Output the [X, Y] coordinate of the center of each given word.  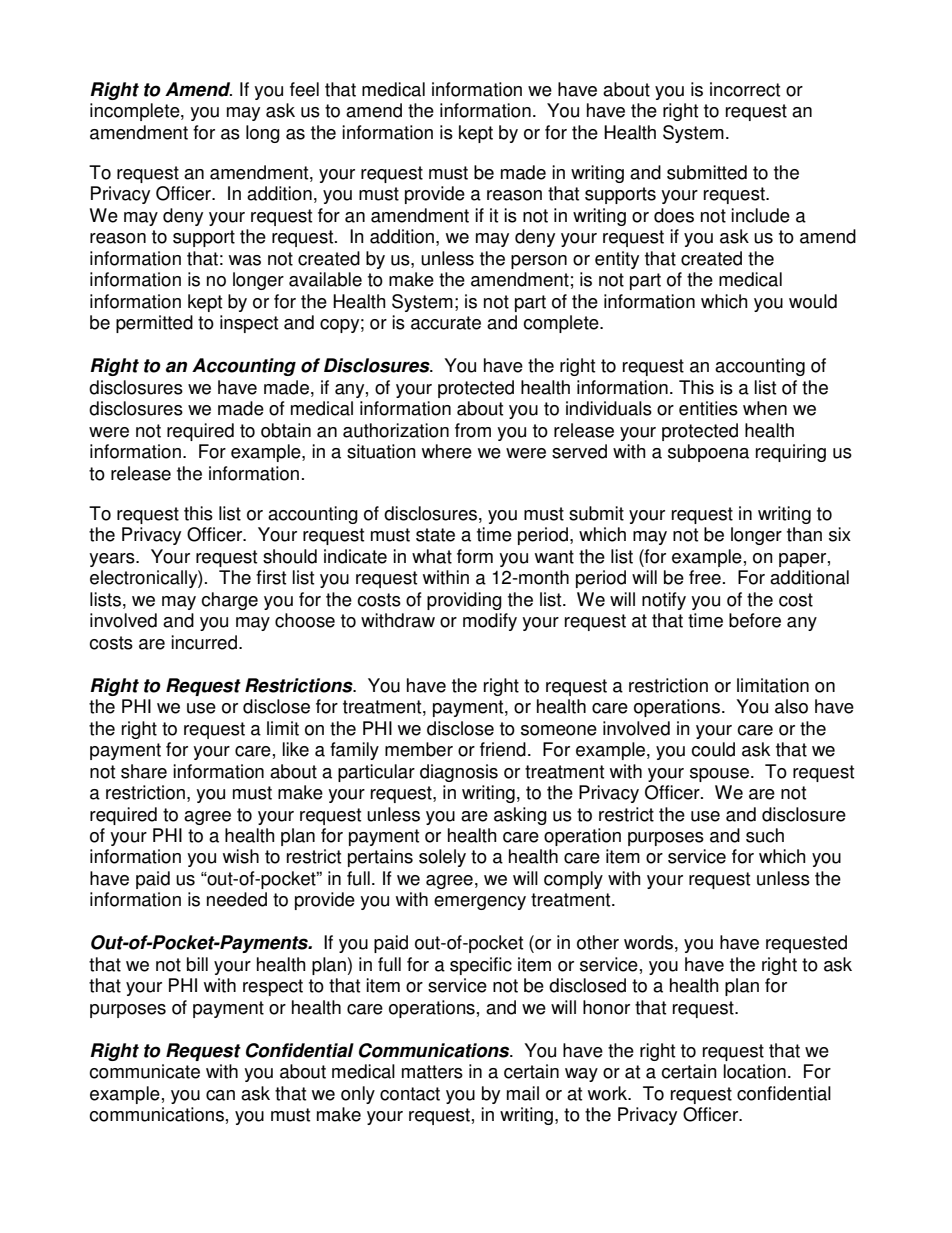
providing [464, 601]
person [539, 262]
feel [304, 89]
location [755, 1071]
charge [229, 601]
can [220, 1095]
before [755, 620]
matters [432, 1072]
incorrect [745, 89]
